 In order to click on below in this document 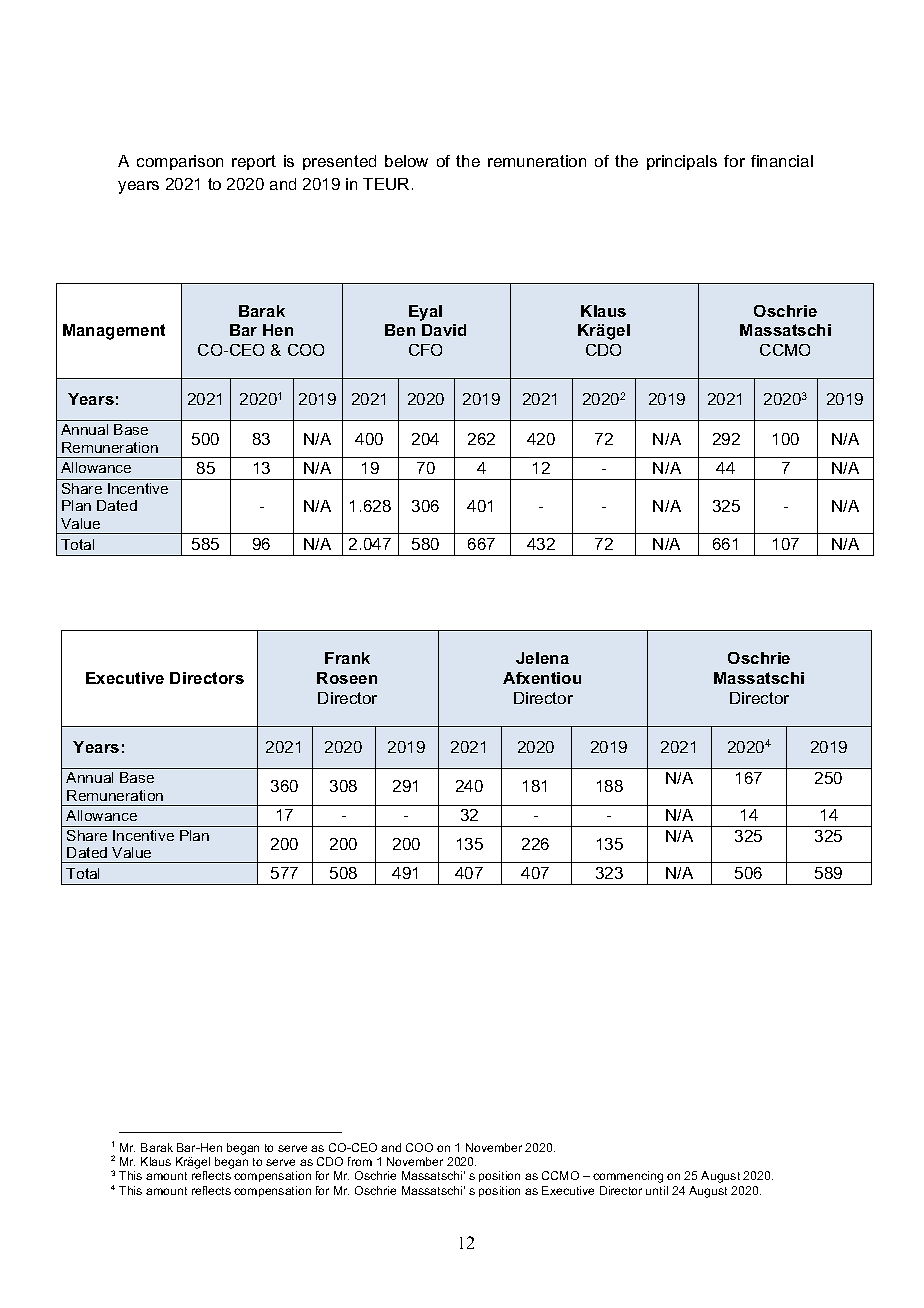, I will do `click(406, 161)`.
